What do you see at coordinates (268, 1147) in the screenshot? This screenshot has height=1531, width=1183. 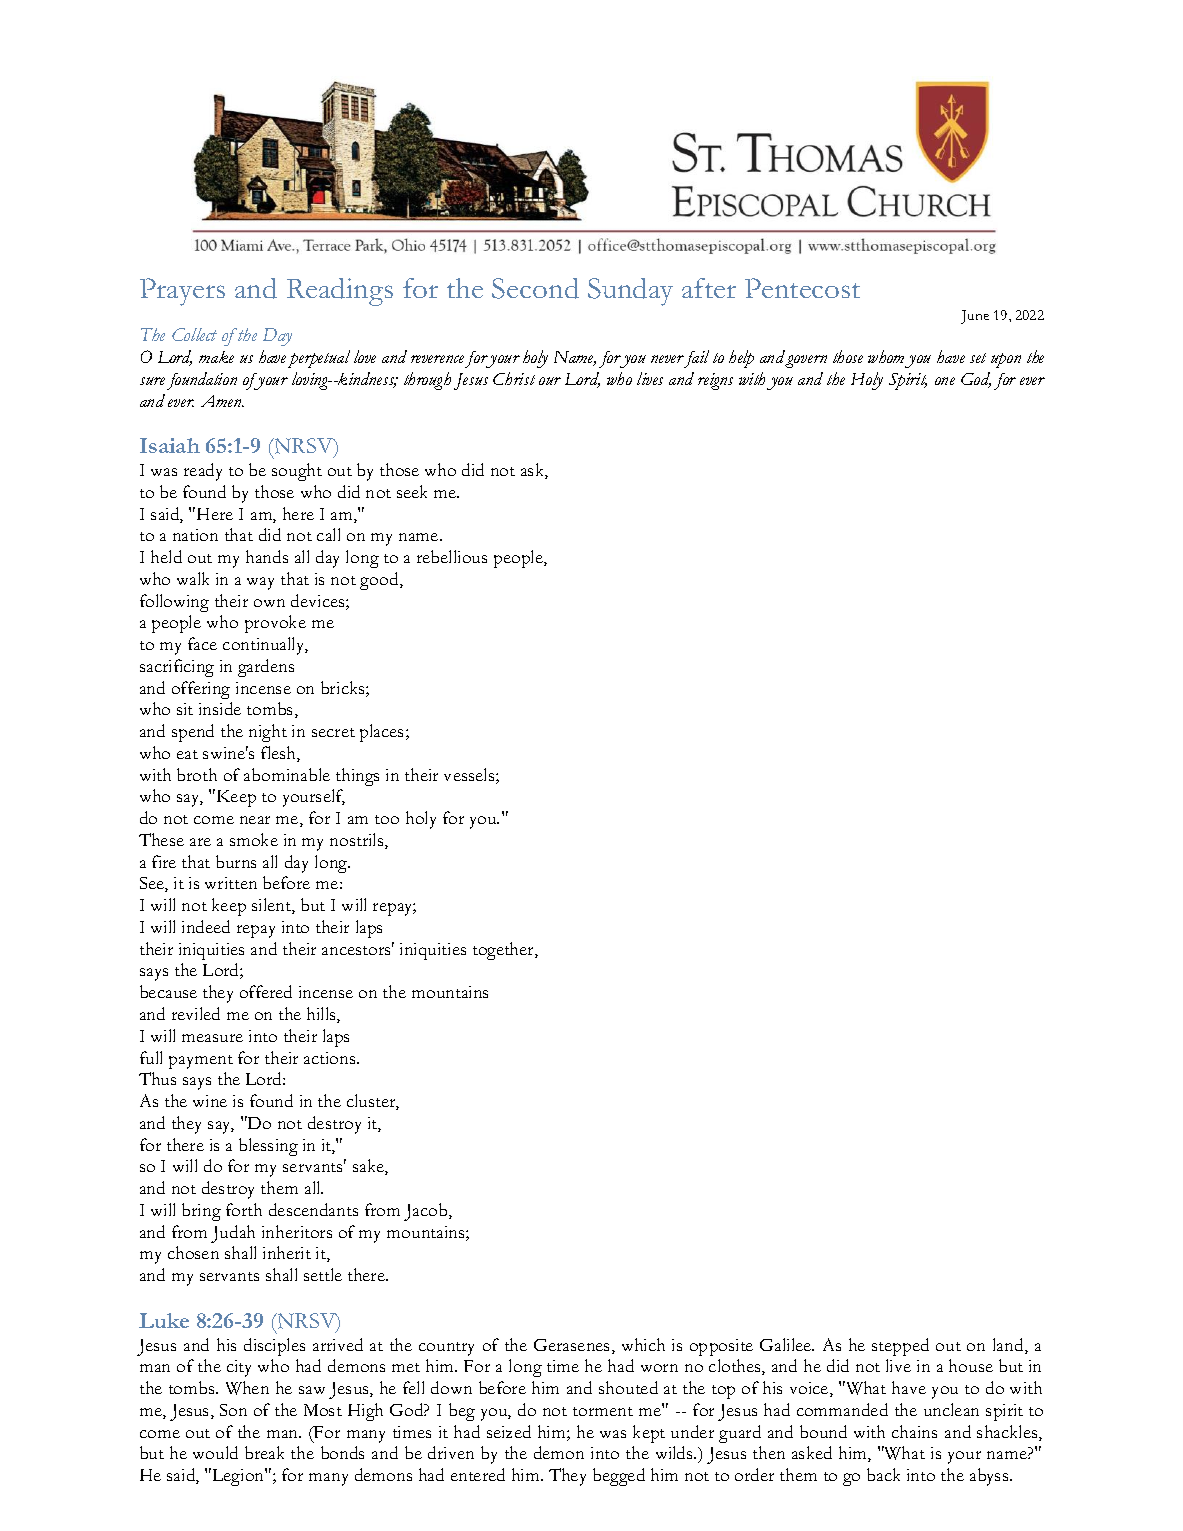 I see `blessing` at bounding box center [268, 1147].
